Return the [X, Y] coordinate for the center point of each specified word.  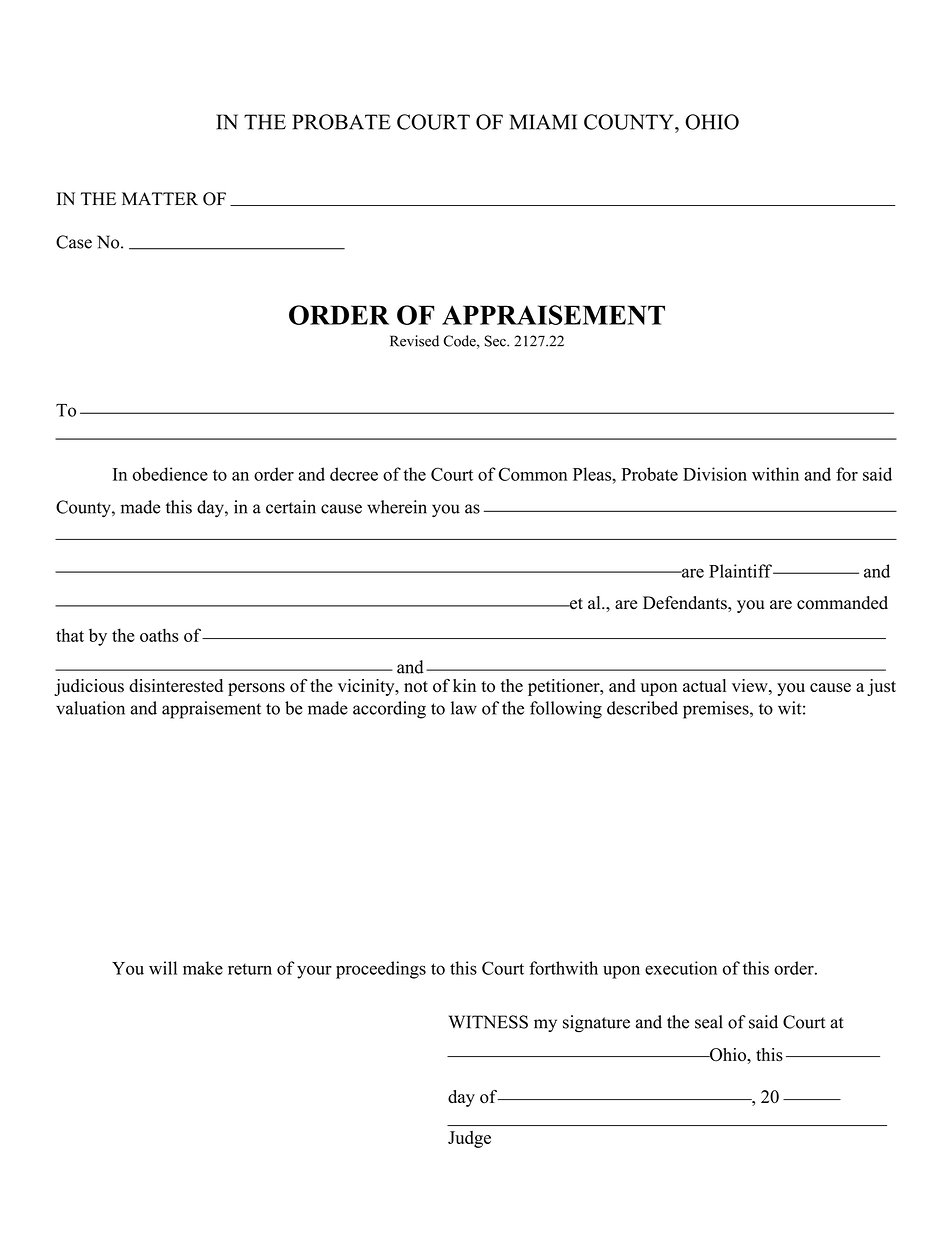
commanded [842, 603]
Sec [496, 341]
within [775, 474]
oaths [159, 635]
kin [464, 685]
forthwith [563, 968]
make [203, 968]
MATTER [160, 198]
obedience [170, 474]
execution [681, 968]
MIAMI [543, 122]
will [163, 968]
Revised [414, 341]
